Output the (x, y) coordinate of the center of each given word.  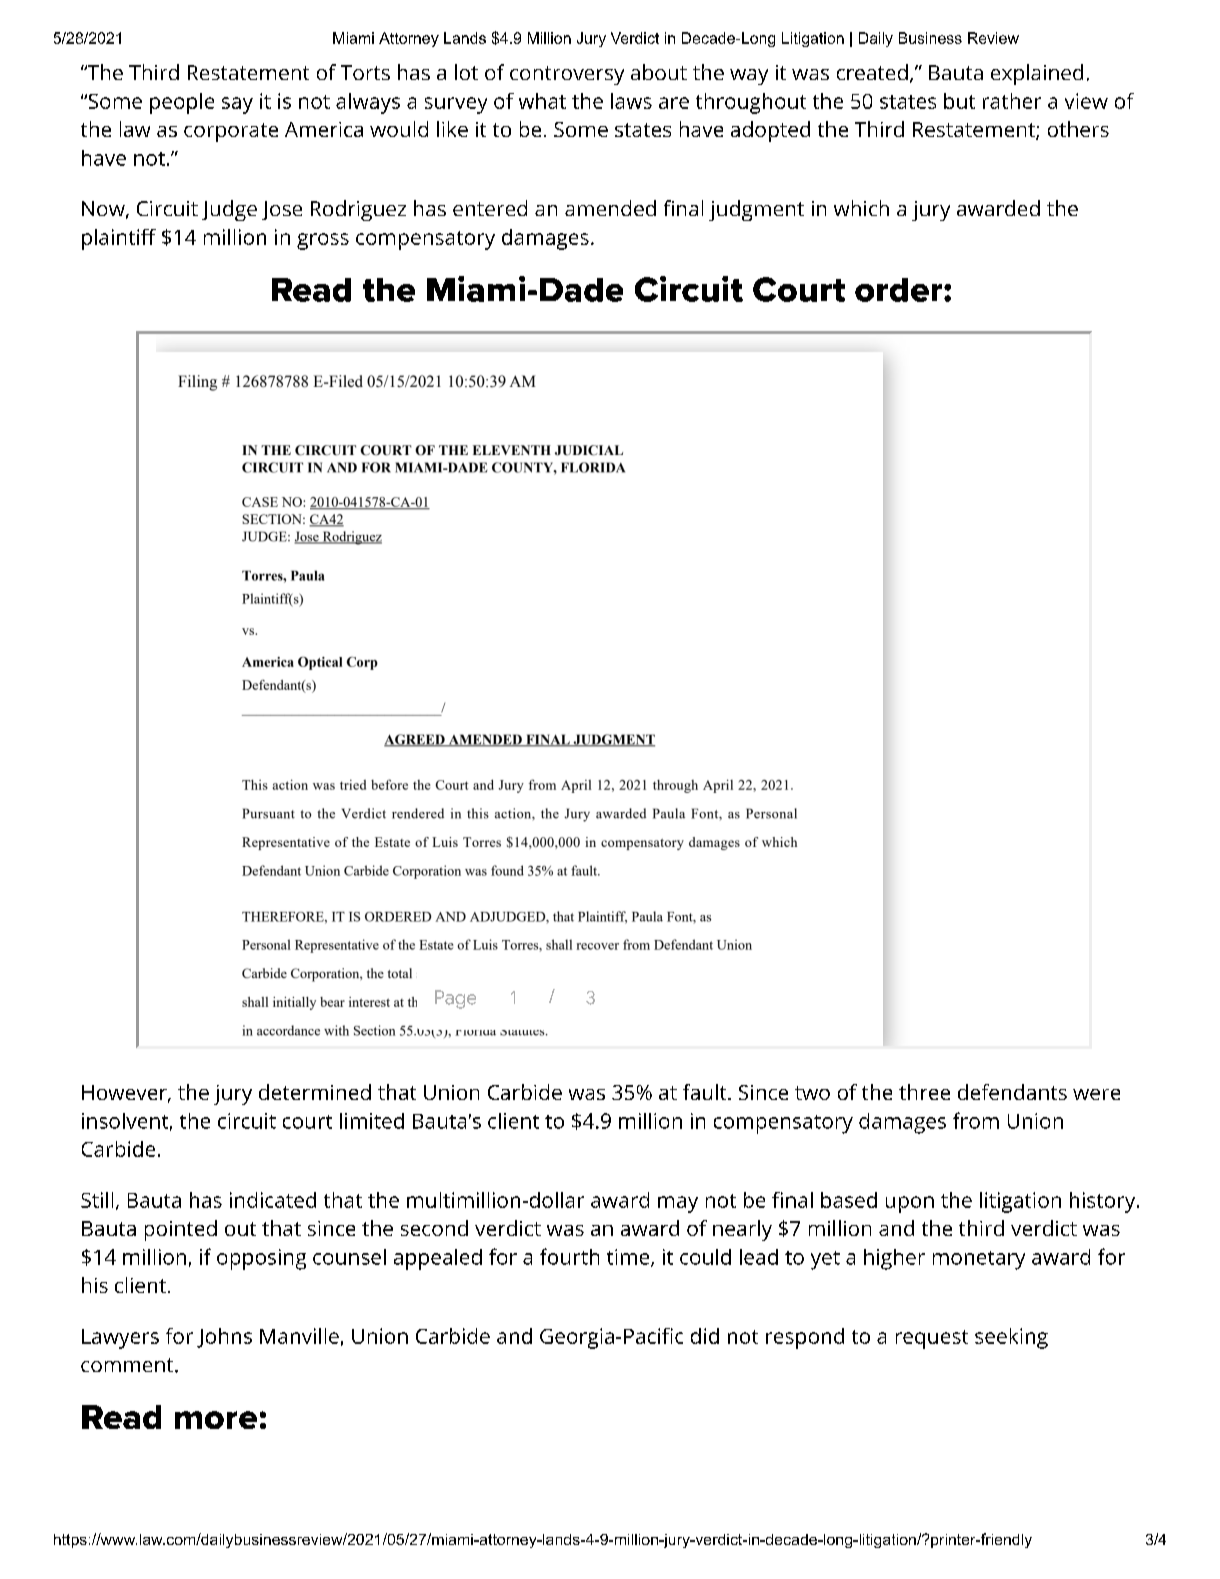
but (959, 101)
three (924, 1092)
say (237, 105)
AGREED (416, 740)
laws (631, 101)
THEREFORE (284, 918)
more (216, 1420)
